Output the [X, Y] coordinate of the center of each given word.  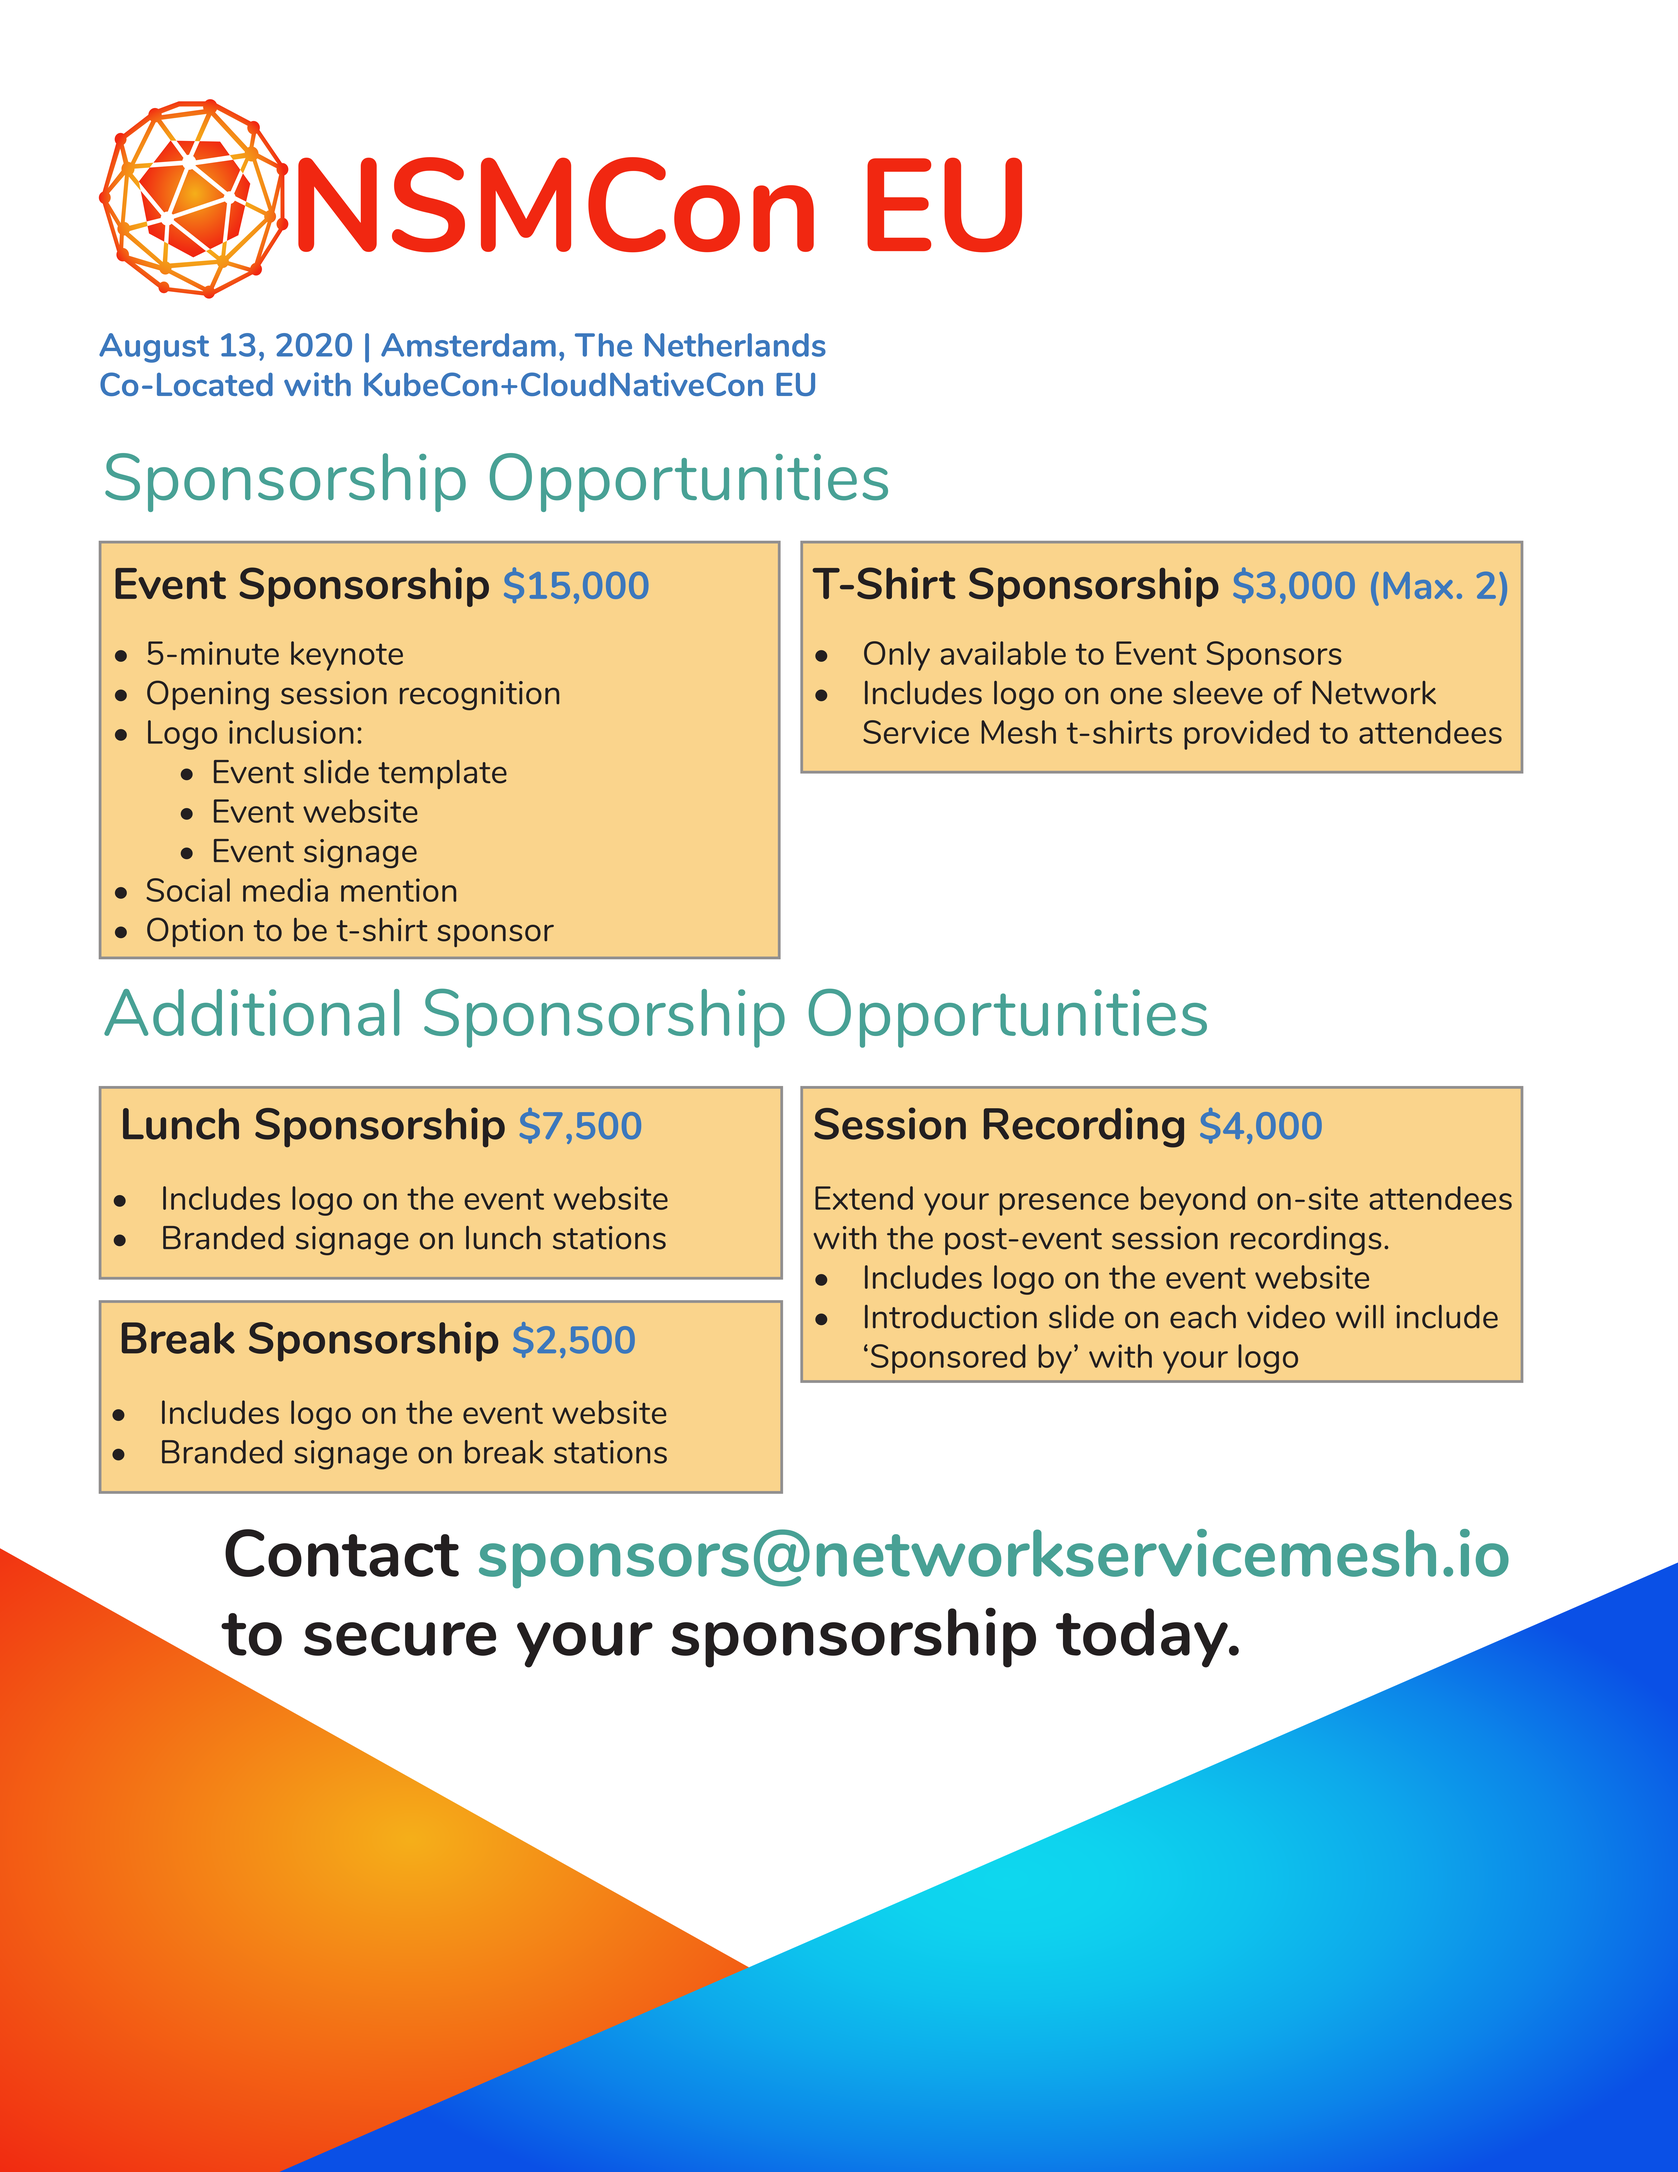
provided [1246, 735]
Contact [342, 1553]
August [154, 348]
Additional [251, 1012]
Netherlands [735, 345]
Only [897, 656]
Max [1418, 585]
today [1143, 1638]
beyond [1193, 1201]
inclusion [291, 732]
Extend [864, 1198]
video [1286, 1317]
